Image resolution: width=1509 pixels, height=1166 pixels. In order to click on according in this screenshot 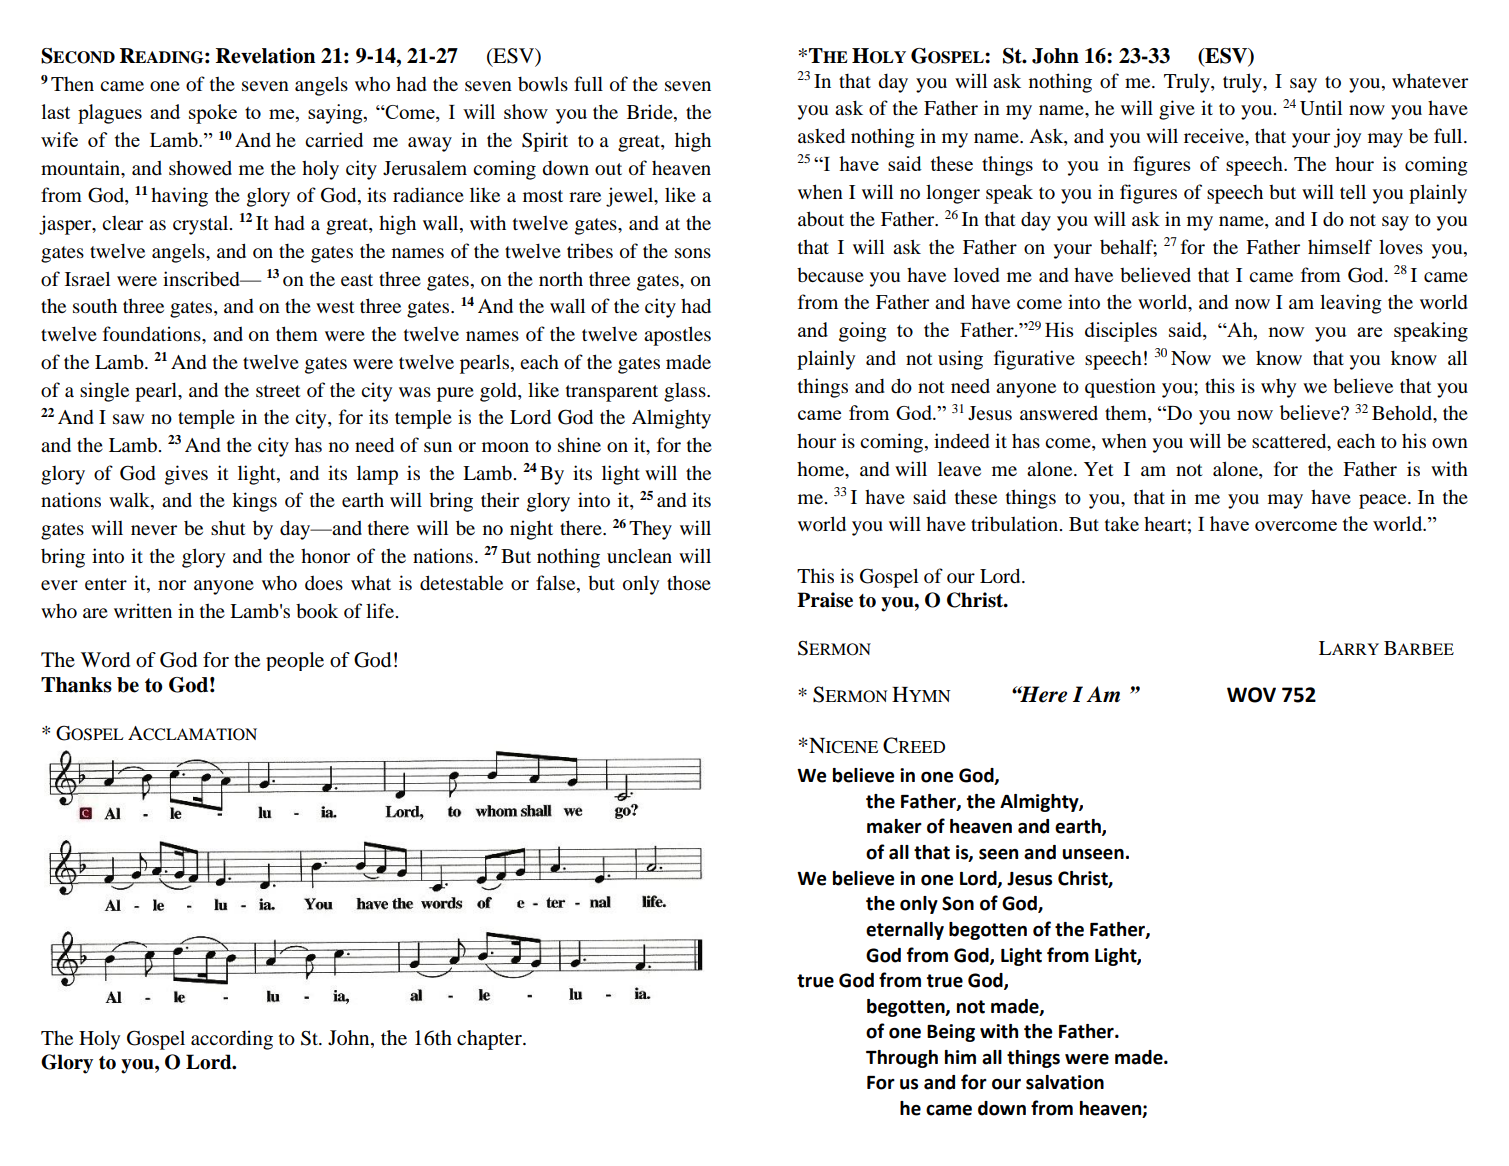, I will do `click(232, 1040)`.
